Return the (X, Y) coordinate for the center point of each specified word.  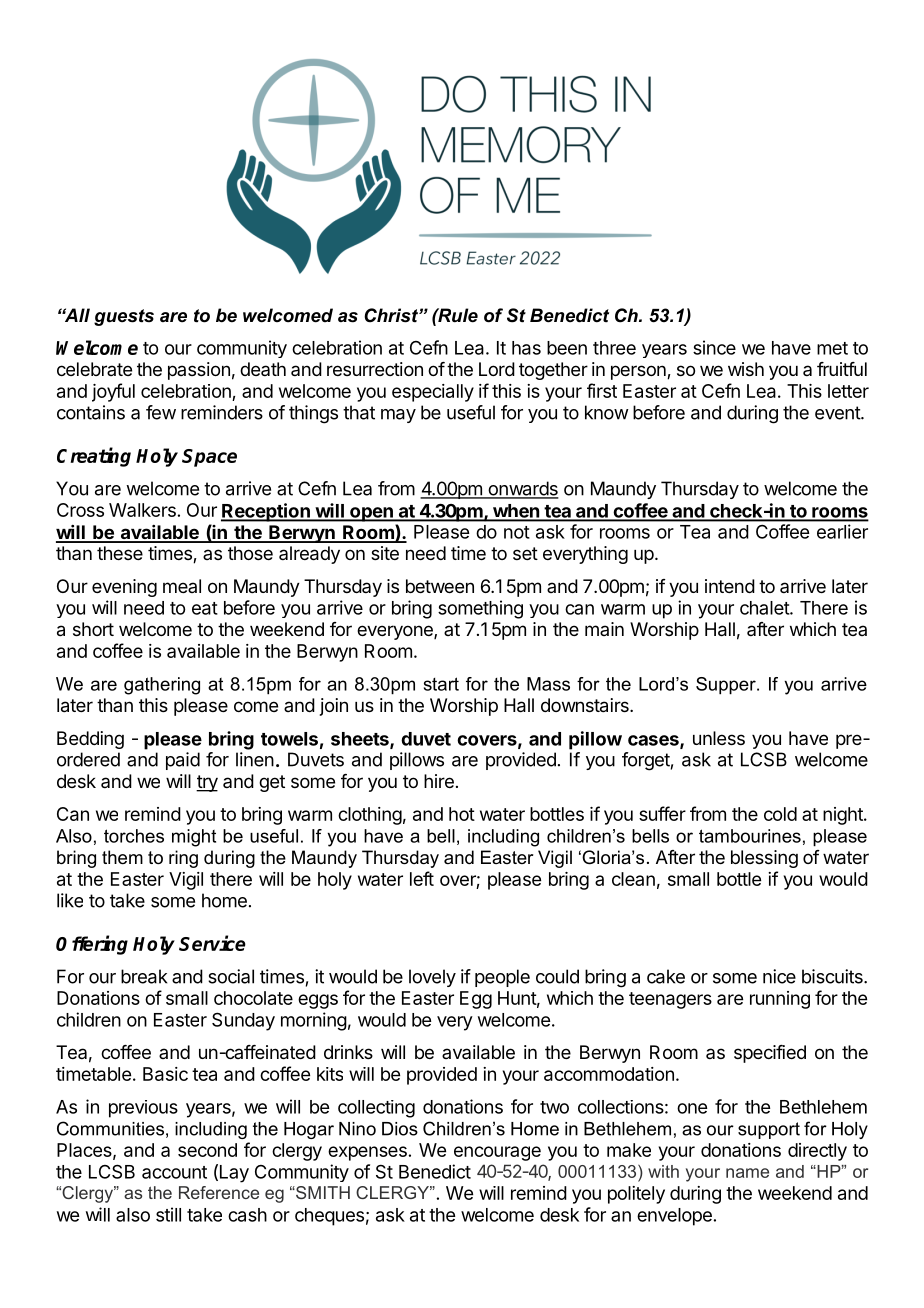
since (714, 347)
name (747, 1173)
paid (183, 761)
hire (439, 781)
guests (124, 317)
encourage (497, 1153)
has (526, 348)
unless (719, 738)
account (174, 1172)
